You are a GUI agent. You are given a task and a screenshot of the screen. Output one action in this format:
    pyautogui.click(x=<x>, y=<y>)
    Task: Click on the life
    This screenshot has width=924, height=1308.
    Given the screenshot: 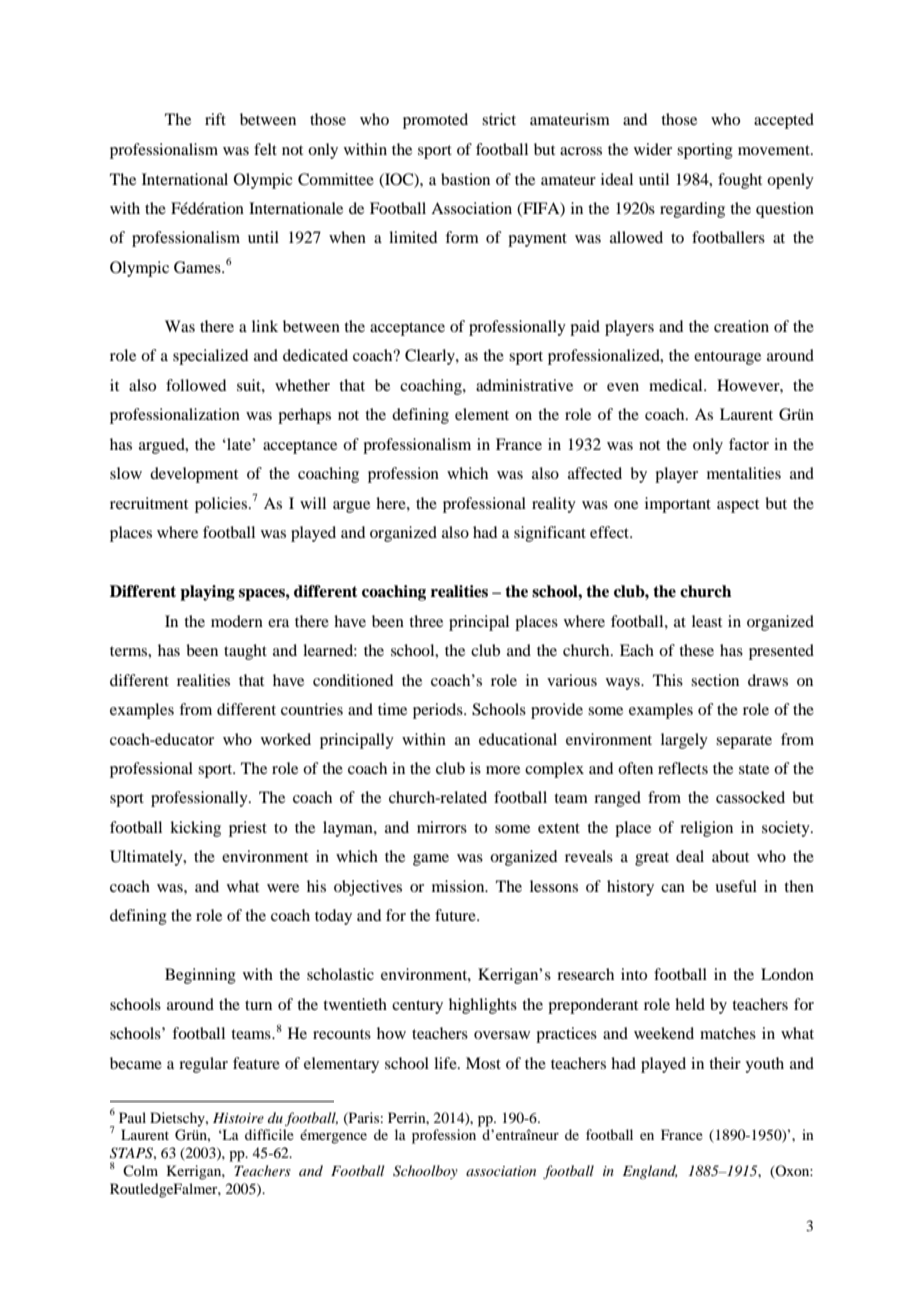 What is the action you would take?
    pyautogui.click(x=446, y=1063)
